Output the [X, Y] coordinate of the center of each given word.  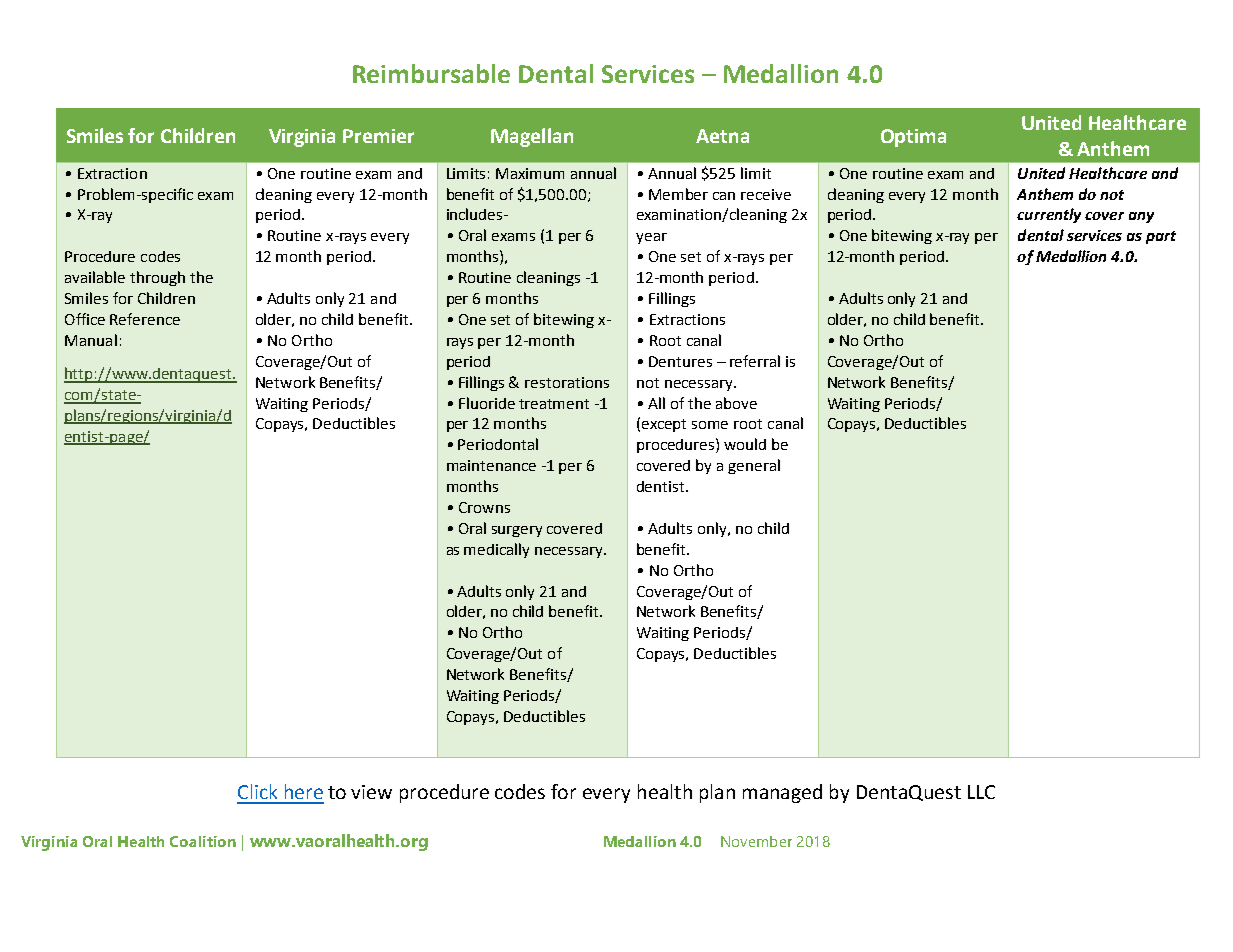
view [371, 792]
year [651, 238]
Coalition [203, 841]
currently [1049, 215]
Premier [378, 136]
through [157, 278]
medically [496, 550]
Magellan [532, 137]
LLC [981, 792]
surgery [517, 531]
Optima [913, 138]
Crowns [484, 507]
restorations [567, 382]
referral [755, 361]
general [754, 466]
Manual [91, 340]
